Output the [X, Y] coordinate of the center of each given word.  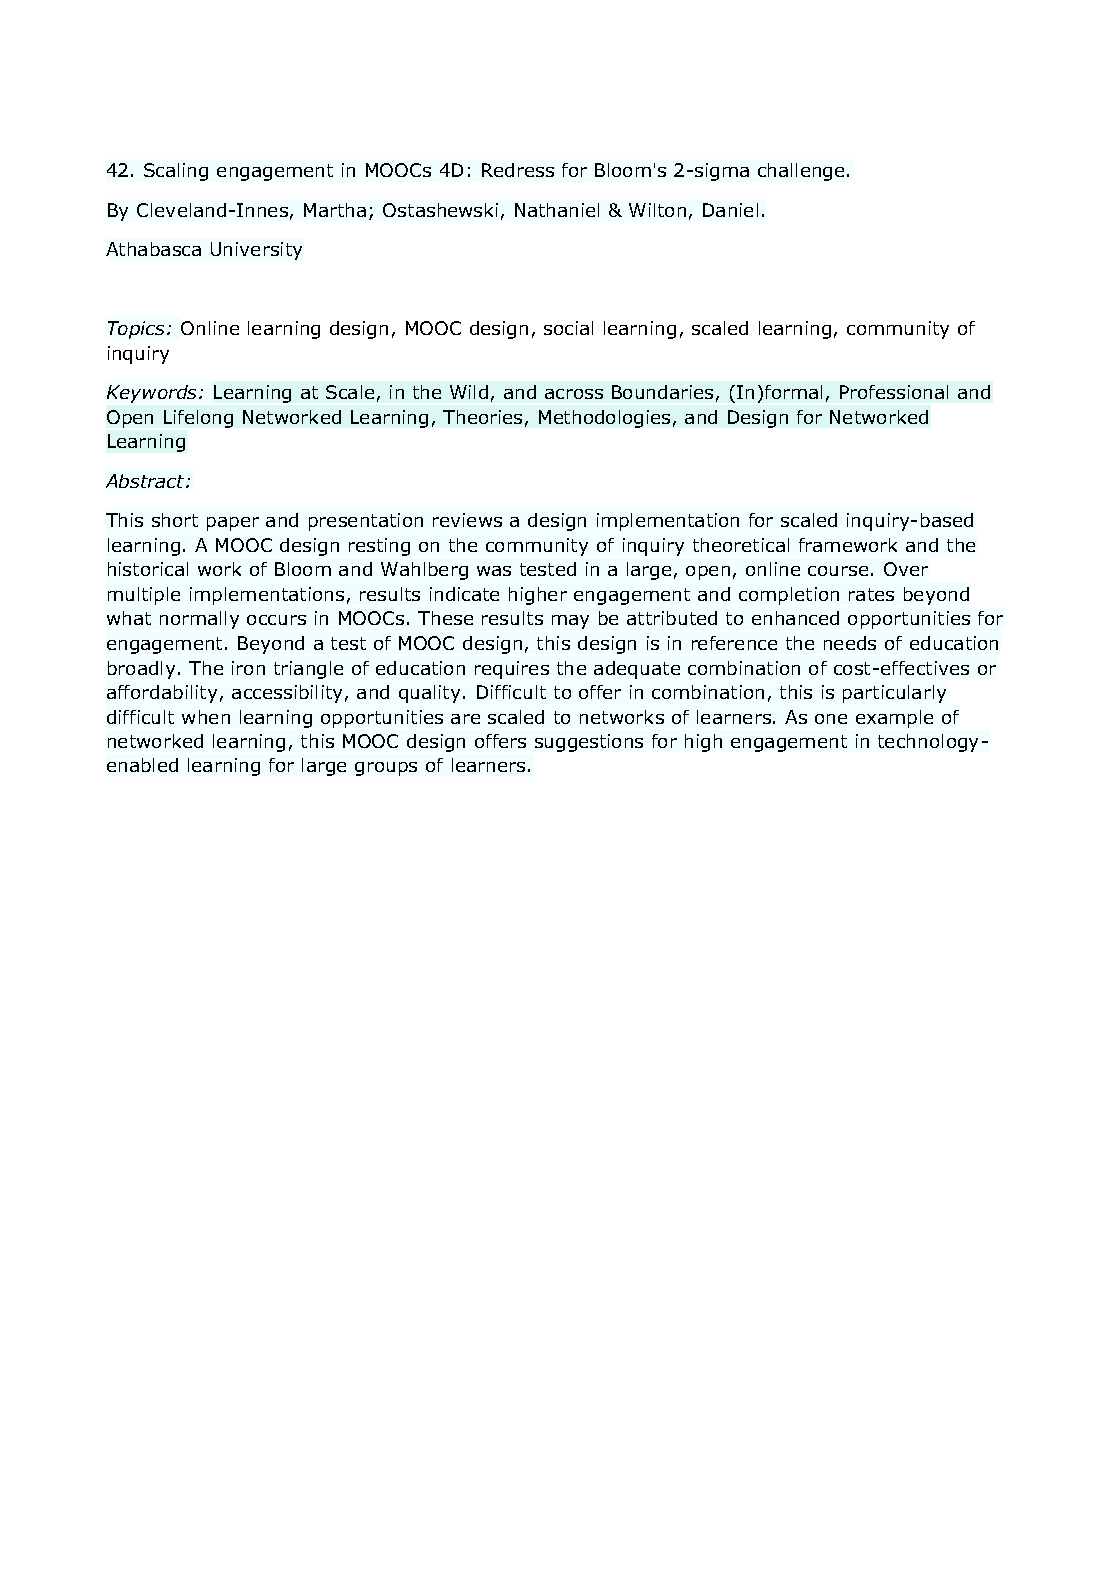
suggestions [589, 743]
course [838, 571]
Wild [469, 392]
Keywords [153, 394]
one [831, 719]
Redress [518, 170]
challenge [801, 172]
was [494, 571]
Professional [894, 392]
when [206, 717]
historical [148, 569]
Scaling [176, 172]
